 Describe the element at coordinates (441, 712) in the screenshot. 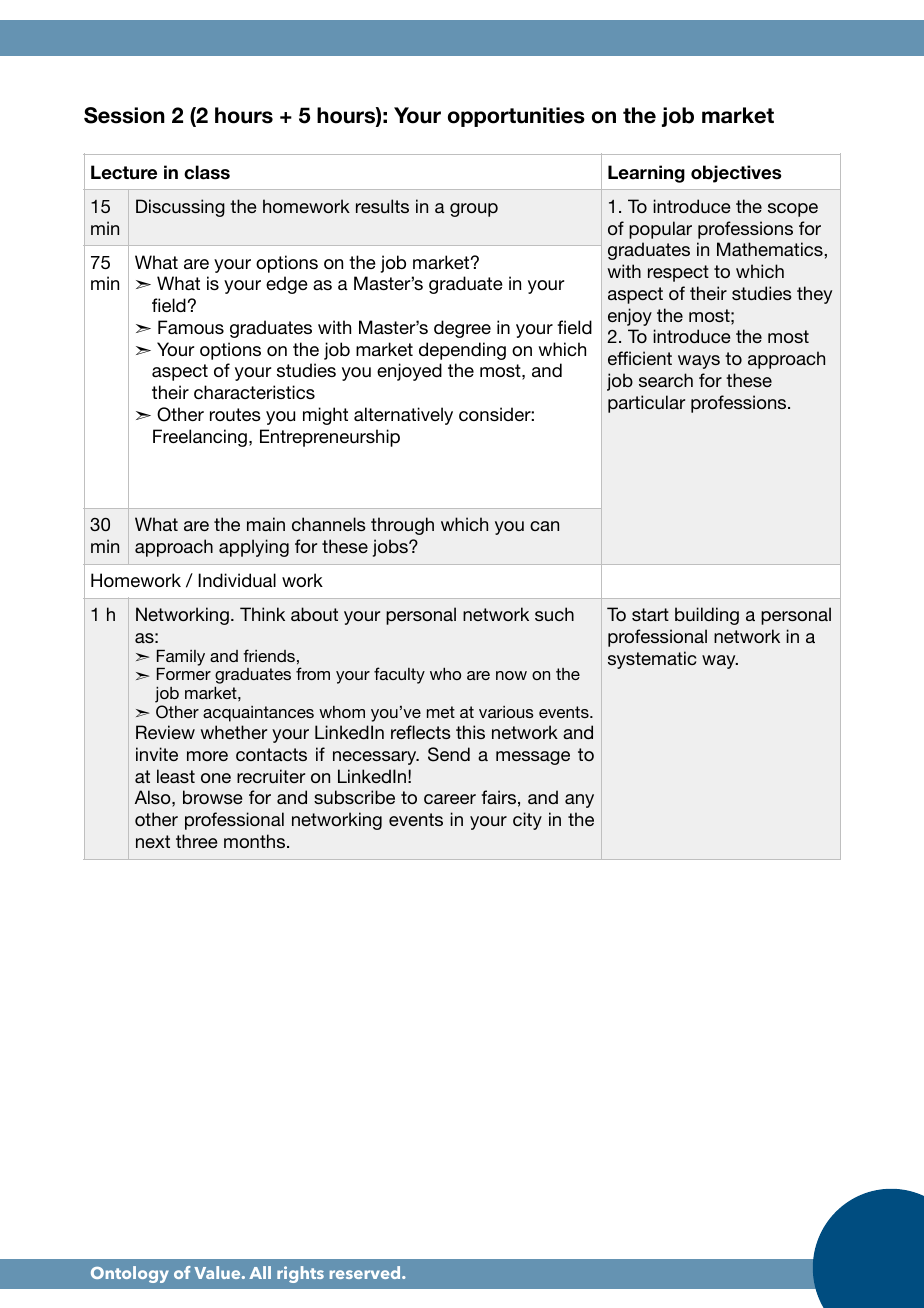

I see `met` at that location.
